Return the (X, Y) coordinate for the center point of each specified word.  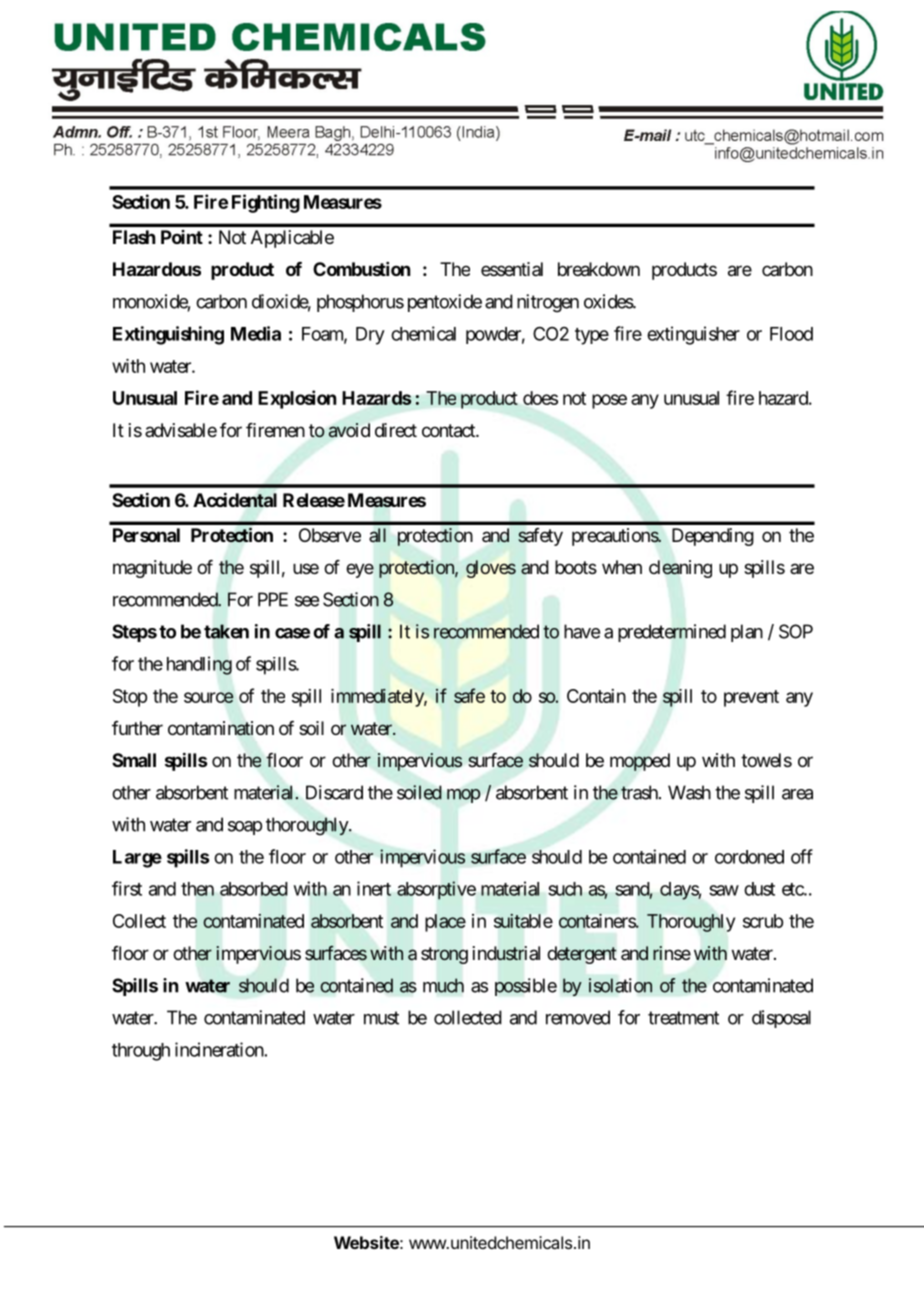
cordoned (749, 857)
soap (245, 828)
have (582, 631)
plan (747, 633)
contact (449, 431)
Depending (713, 537)
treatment (683, 1018)
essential (512, 269)
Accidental (235, 500)
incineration (219, 1049)
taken (226, 631)
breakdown (599, 269)
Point (182, 237)
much (443, 985)
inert (374, 888)
